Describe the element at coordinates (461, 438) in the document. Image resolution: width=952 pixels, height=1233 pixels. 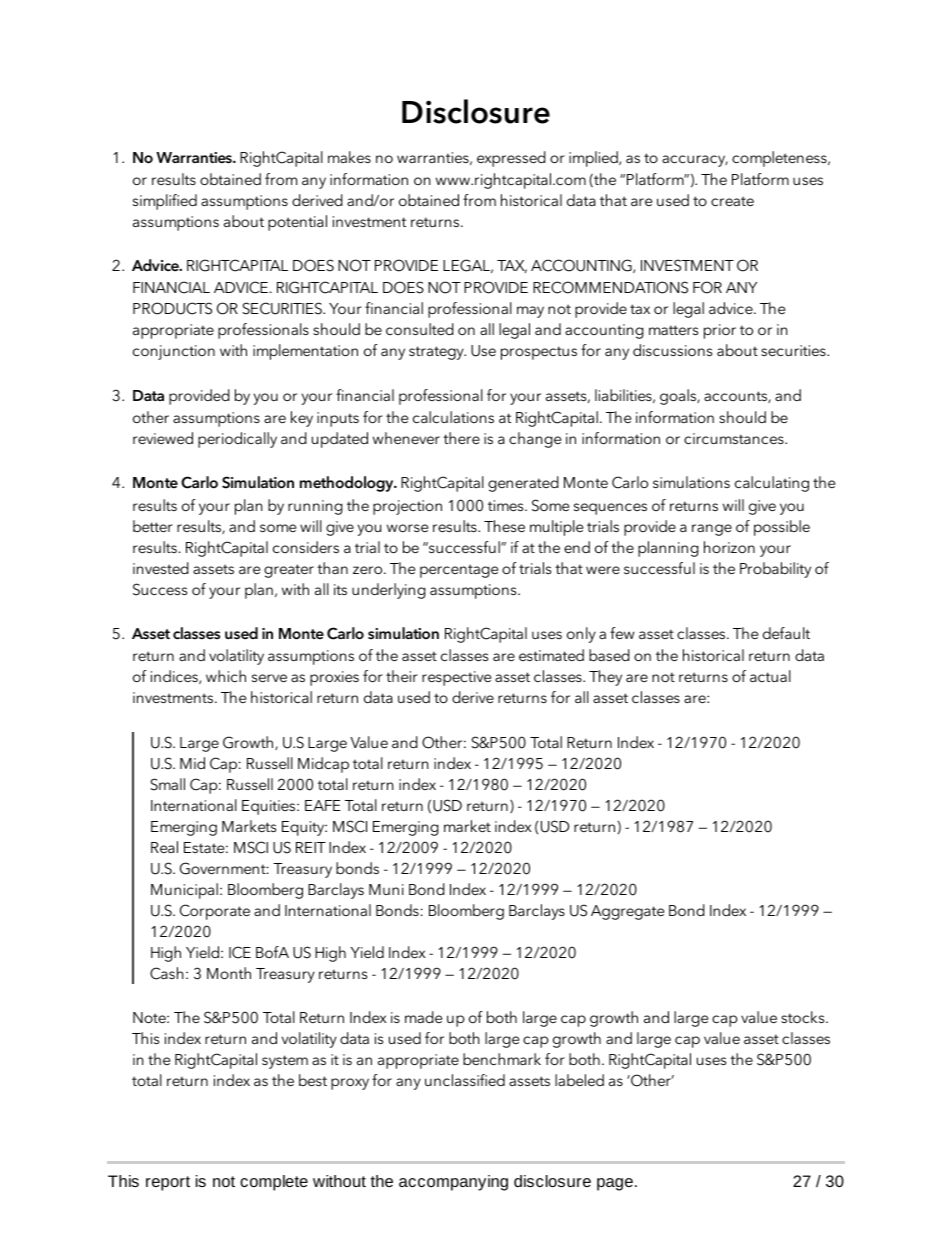
I see `there` at that location.
